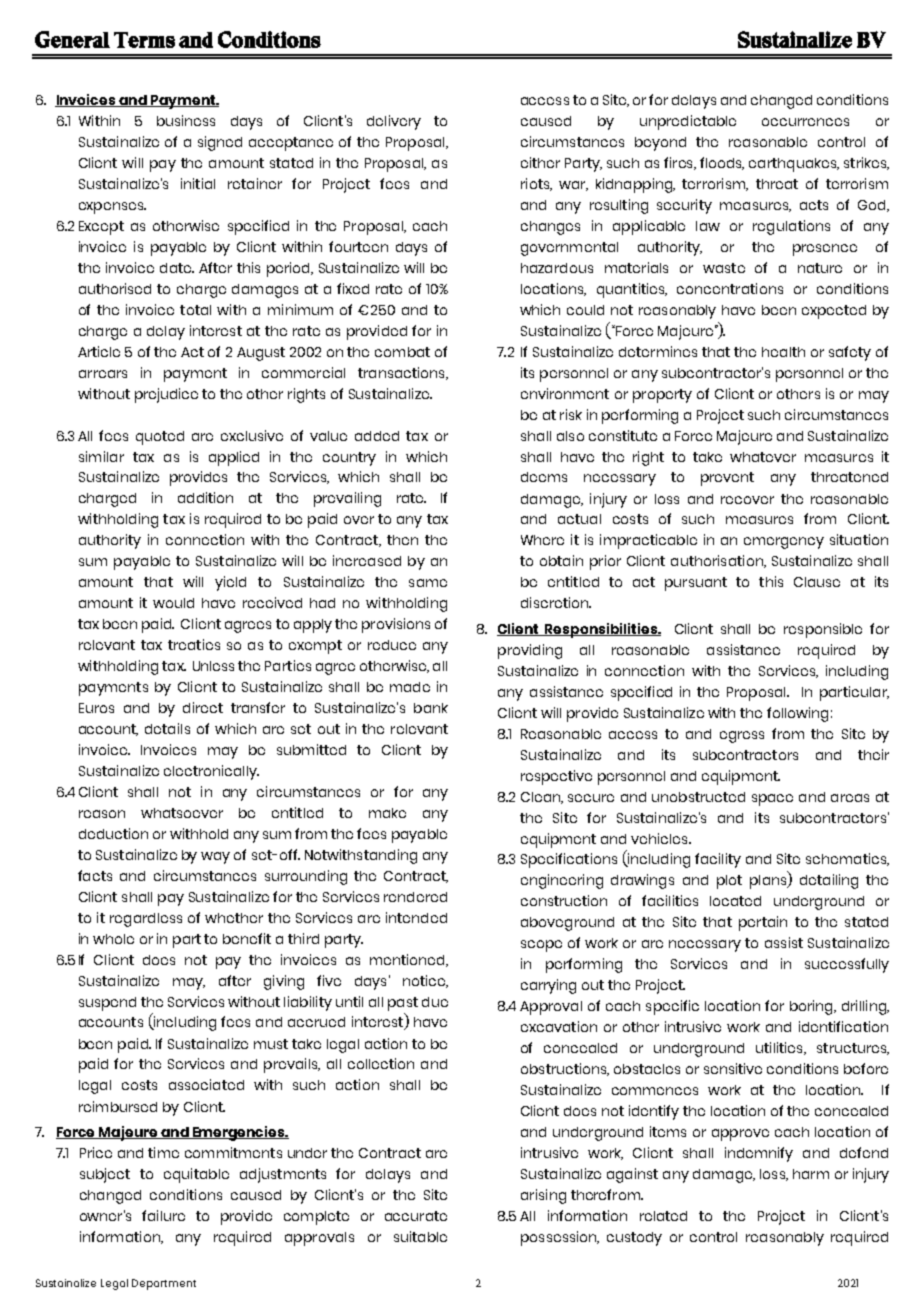 This screenshot has width=924, height=1307. I want to click on delivery, so click(394, 122).
